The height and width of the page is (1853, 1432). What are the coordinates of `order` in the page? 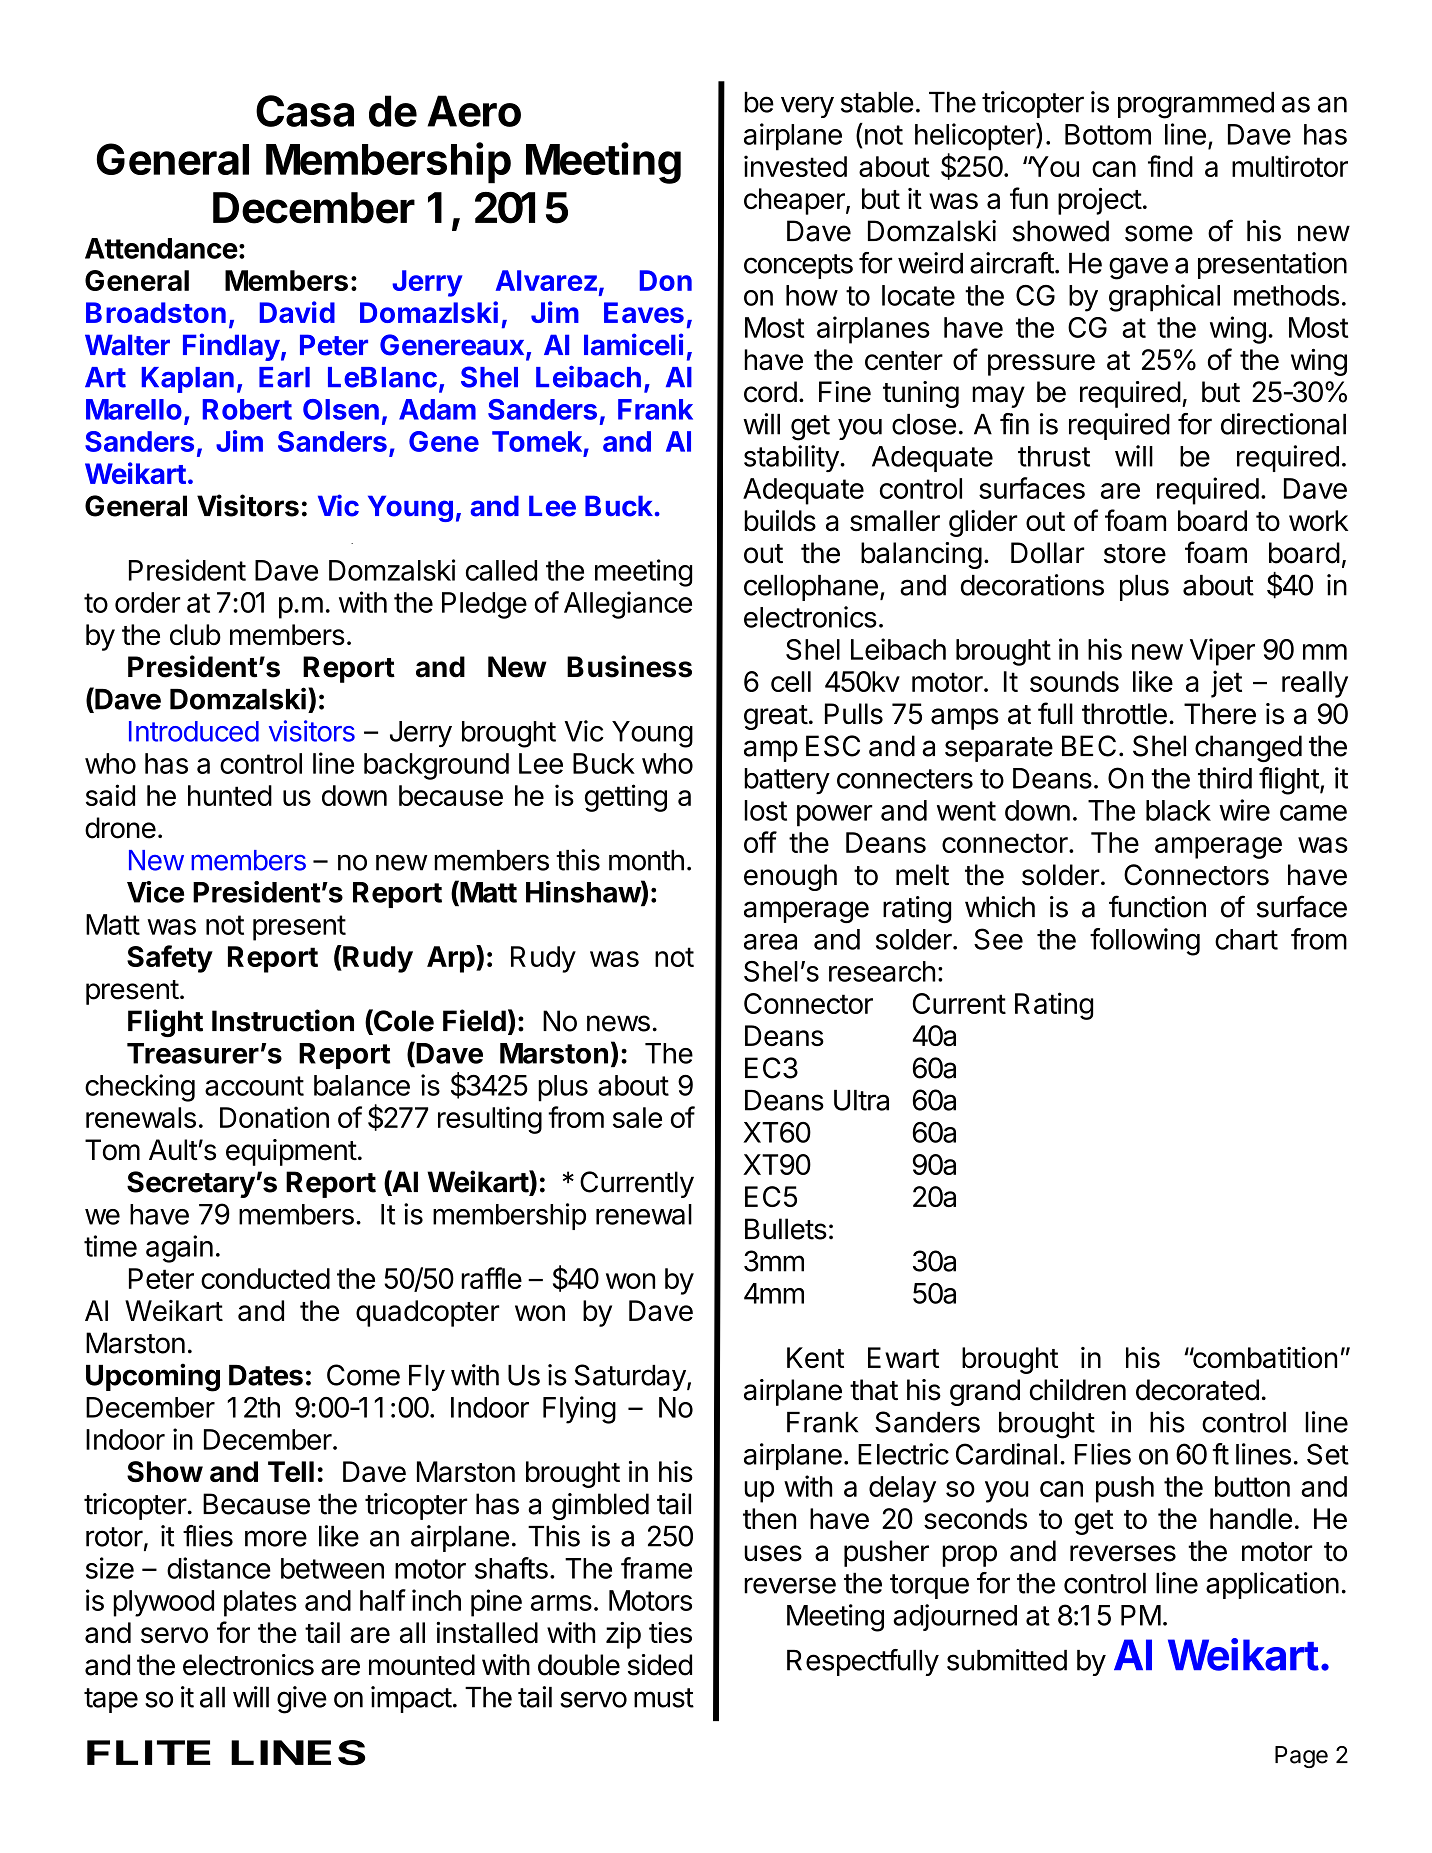 It's located at (147, 602).
